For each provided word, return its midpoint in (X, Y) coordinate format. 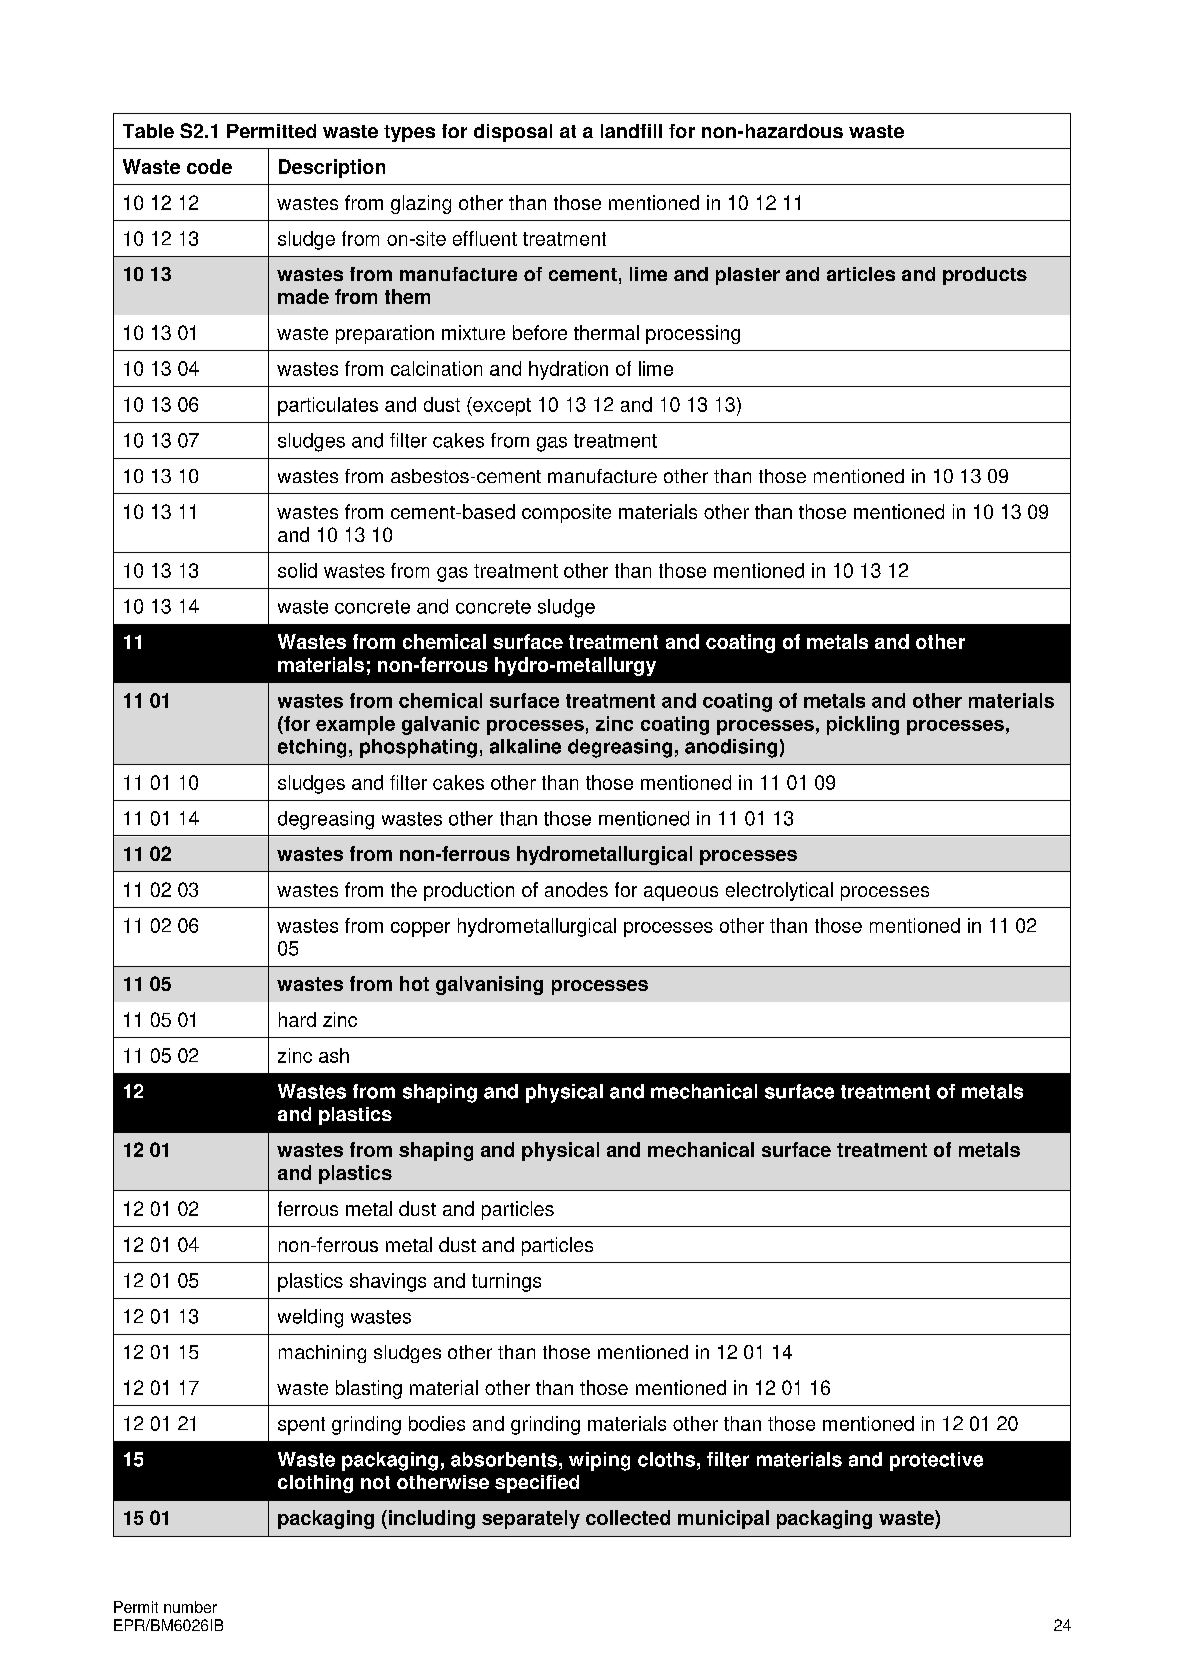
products (985, 276)
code (209, 166)
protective (936, 1461)
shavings (388, 1282)
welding (310, 1318)
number (190, 1607)
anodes (576, 889)
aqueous (681, 893)
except (501, 406)
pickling (863, 725)
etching (312, 748)
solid (297, 570)
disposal (513, 133)
